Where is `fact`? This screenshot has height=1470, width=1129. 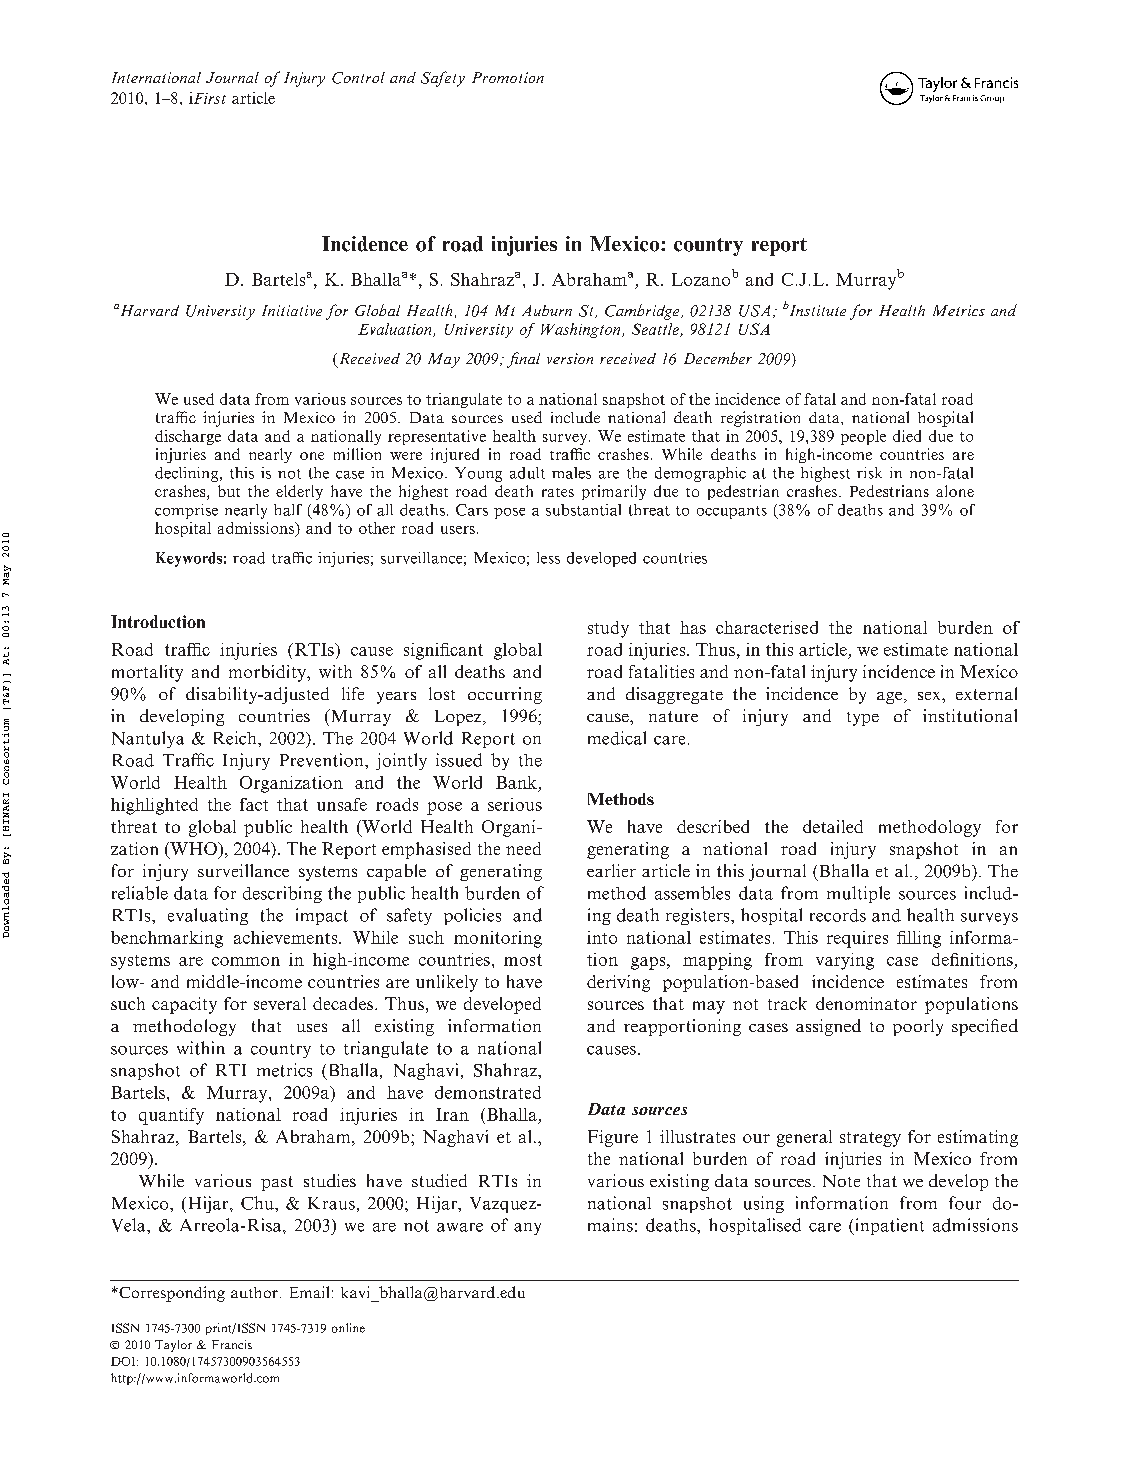
fact is located at coordinates (254, 804).
